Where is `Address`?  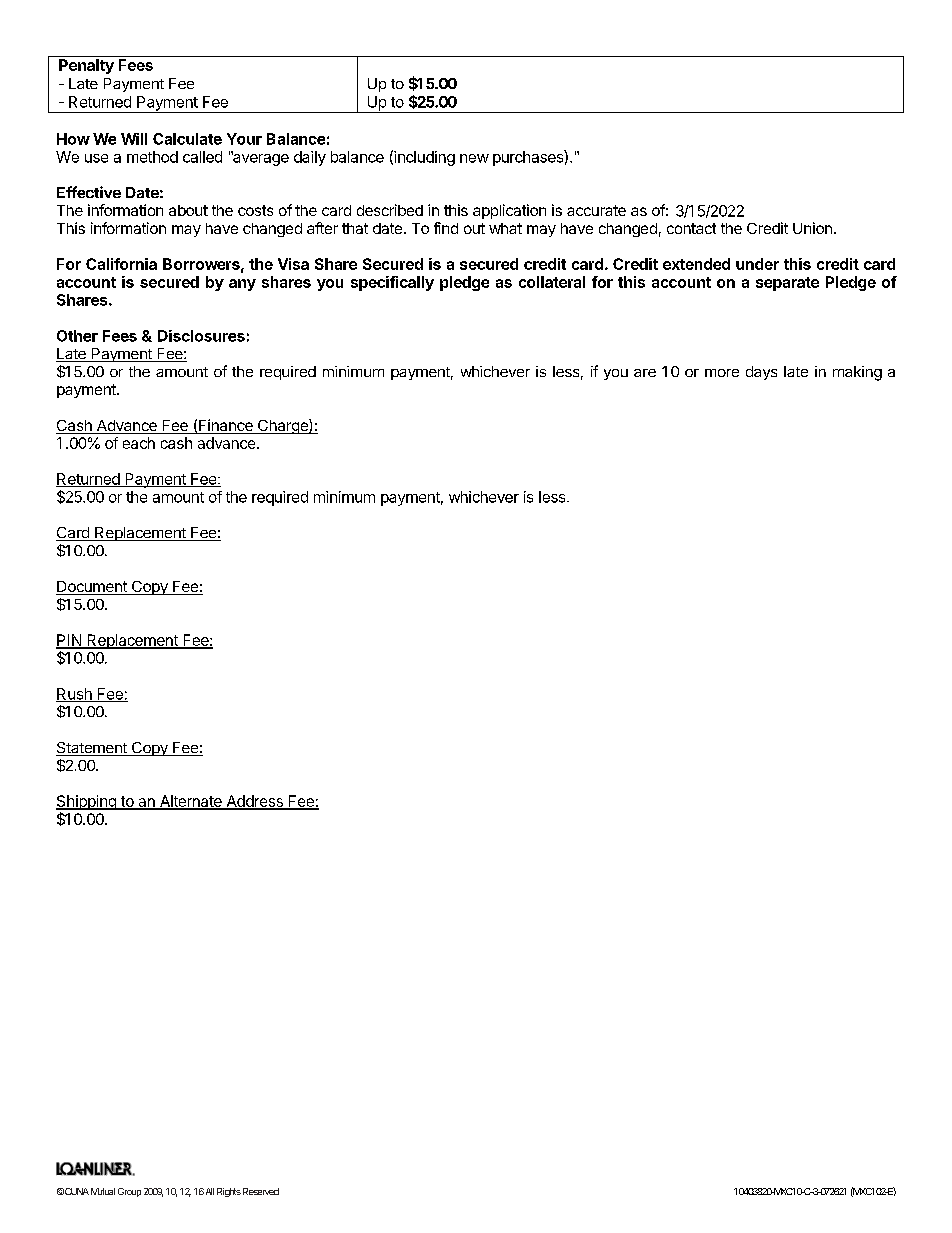 Address is located at coordinates (254, 802).
